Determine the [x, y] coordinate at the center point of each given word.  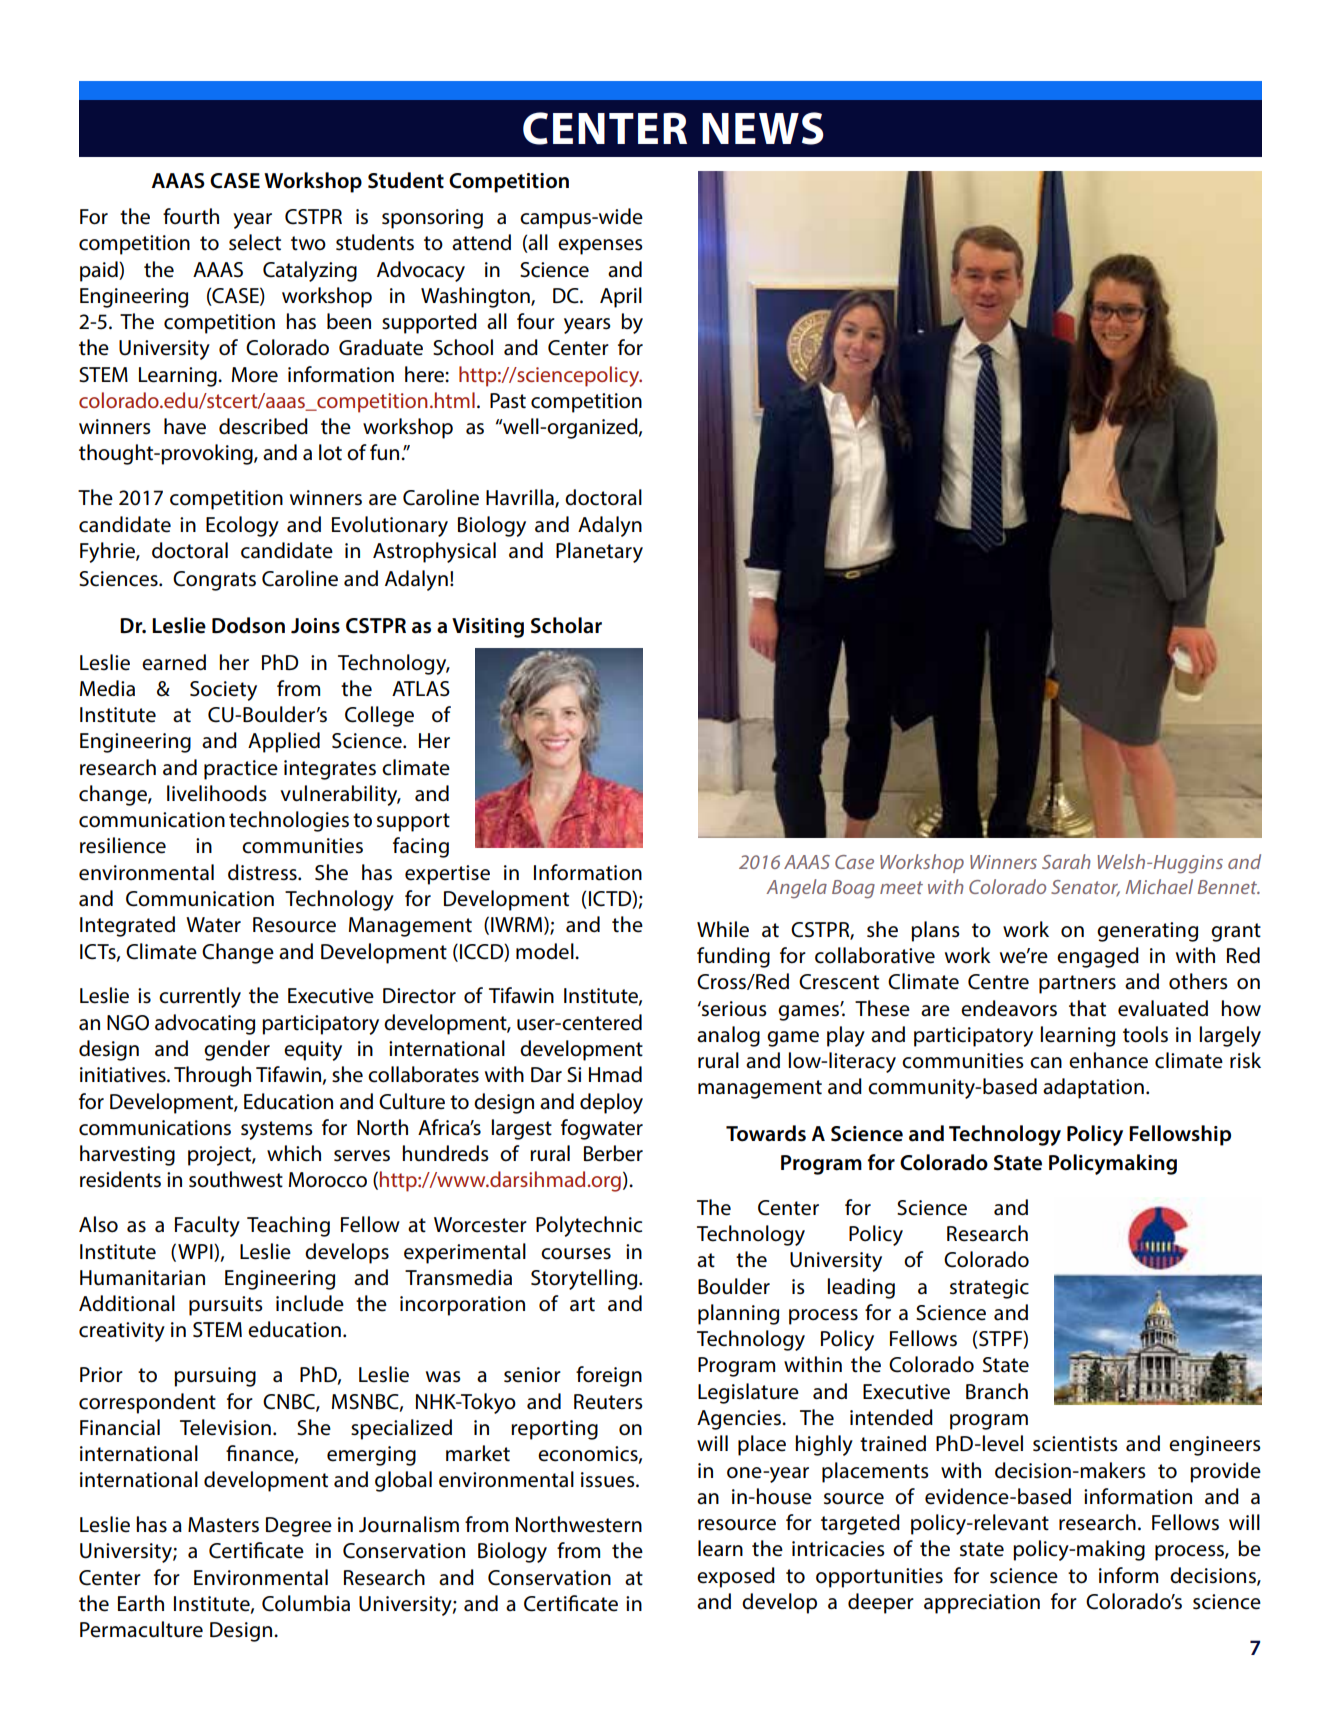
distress [263, 872]
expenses [600, 247]
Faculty [207, 1226]
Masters [223, 1525]
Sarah [1066, 861]
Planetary [599, 552]
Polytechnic [589, 1226]
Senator [1085, 888]
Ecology [242, 526]
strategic [989, 1289]
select [255, 242]
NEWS [763, 128]
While [723, 929]
